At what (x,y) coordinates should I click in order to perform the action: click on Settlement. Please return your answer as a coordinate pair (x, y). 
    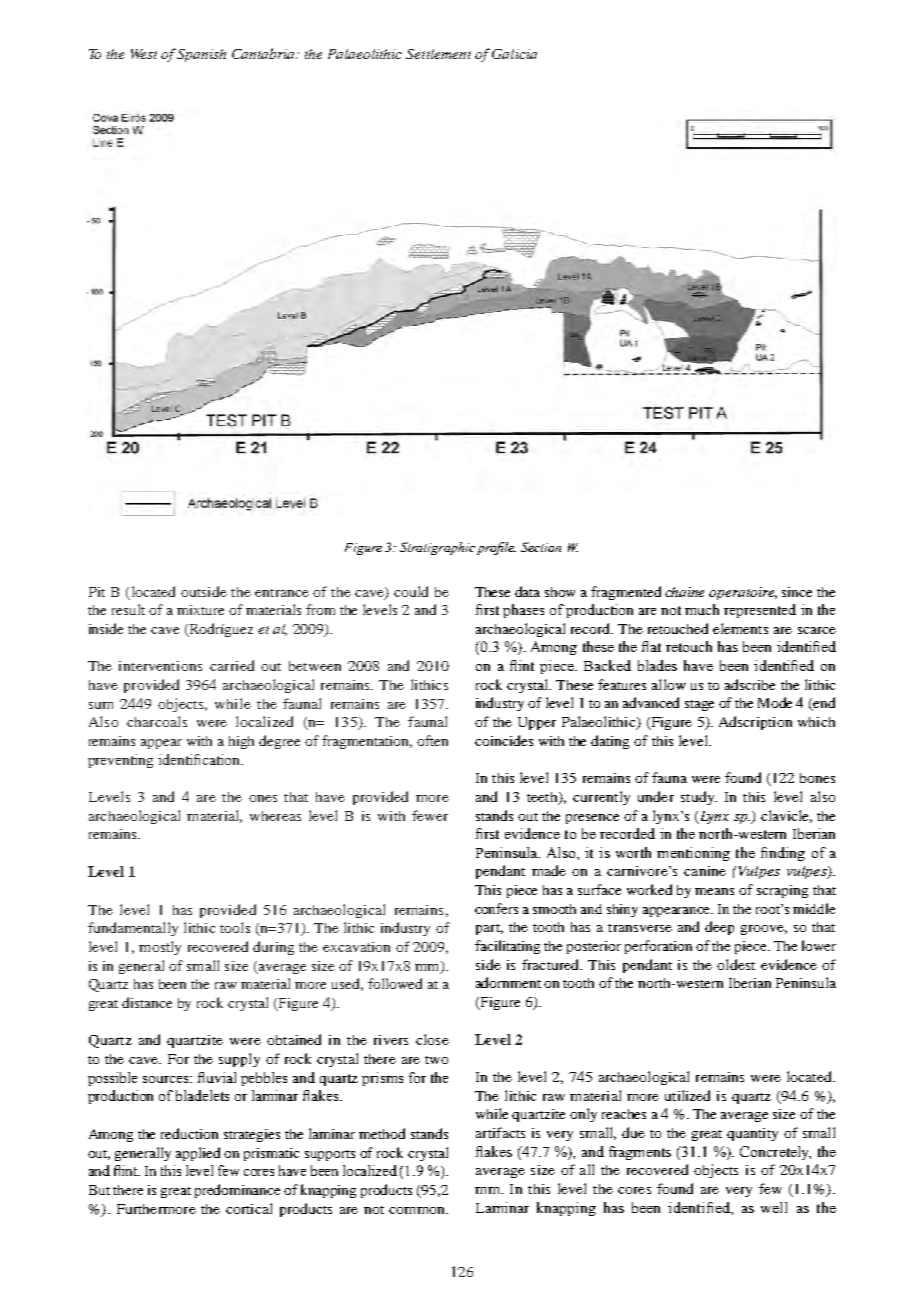
    Looking at the image, I should click on (438, 54).
